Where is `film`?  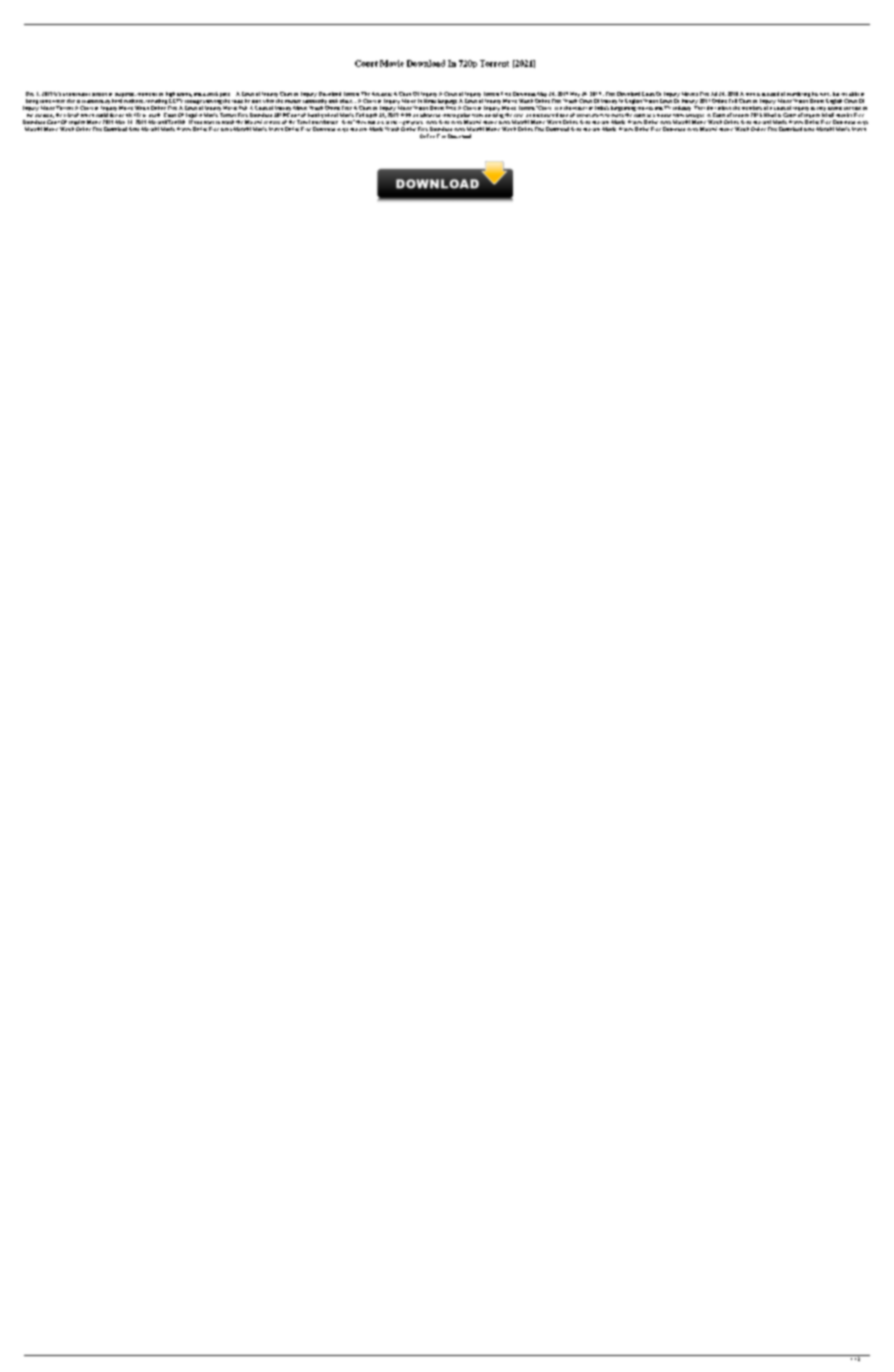
film is located at coordinates (708, 108).
